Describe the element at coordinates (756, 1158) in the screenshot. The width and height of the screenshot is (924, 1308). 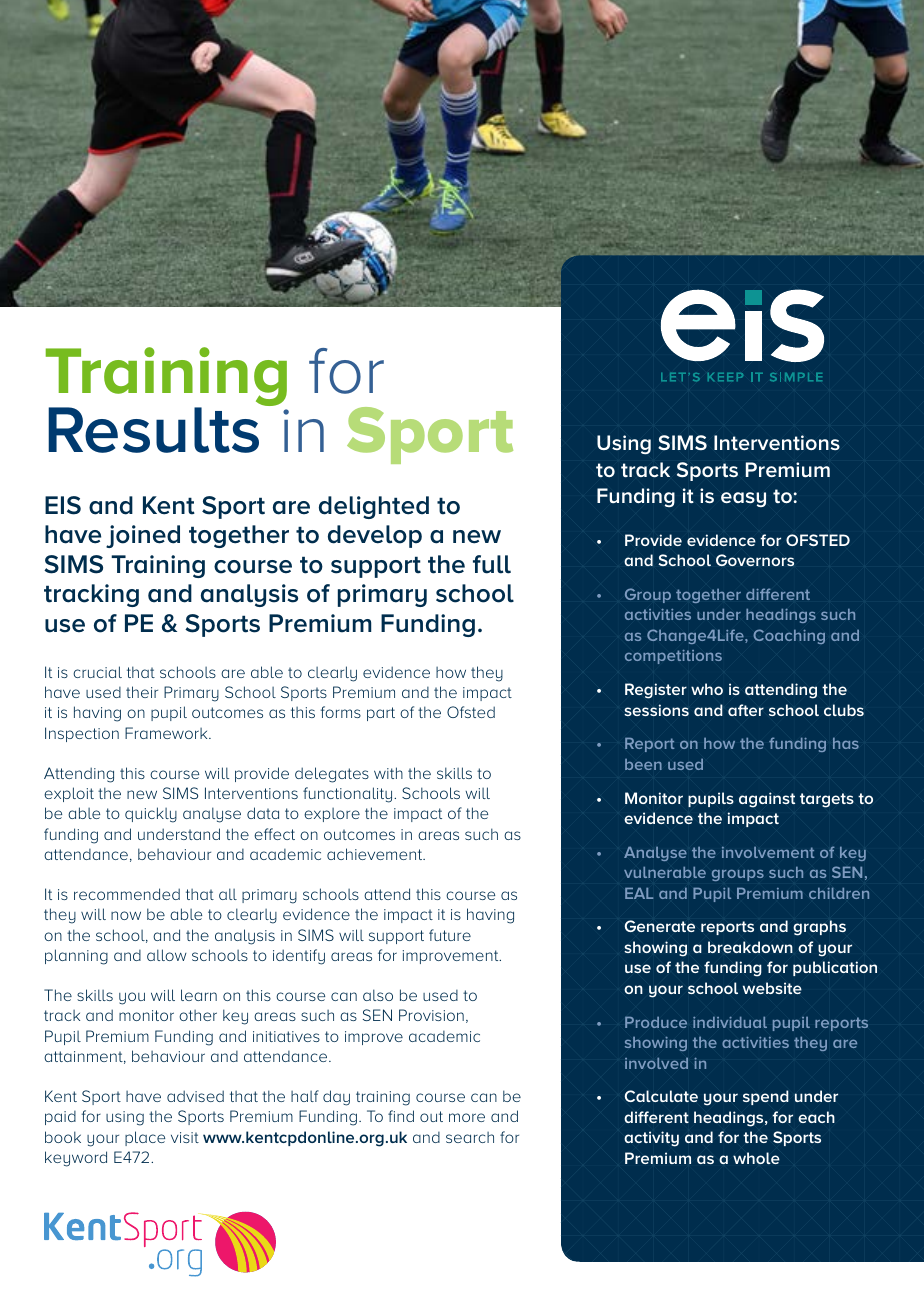
I see `whole` at that location.
